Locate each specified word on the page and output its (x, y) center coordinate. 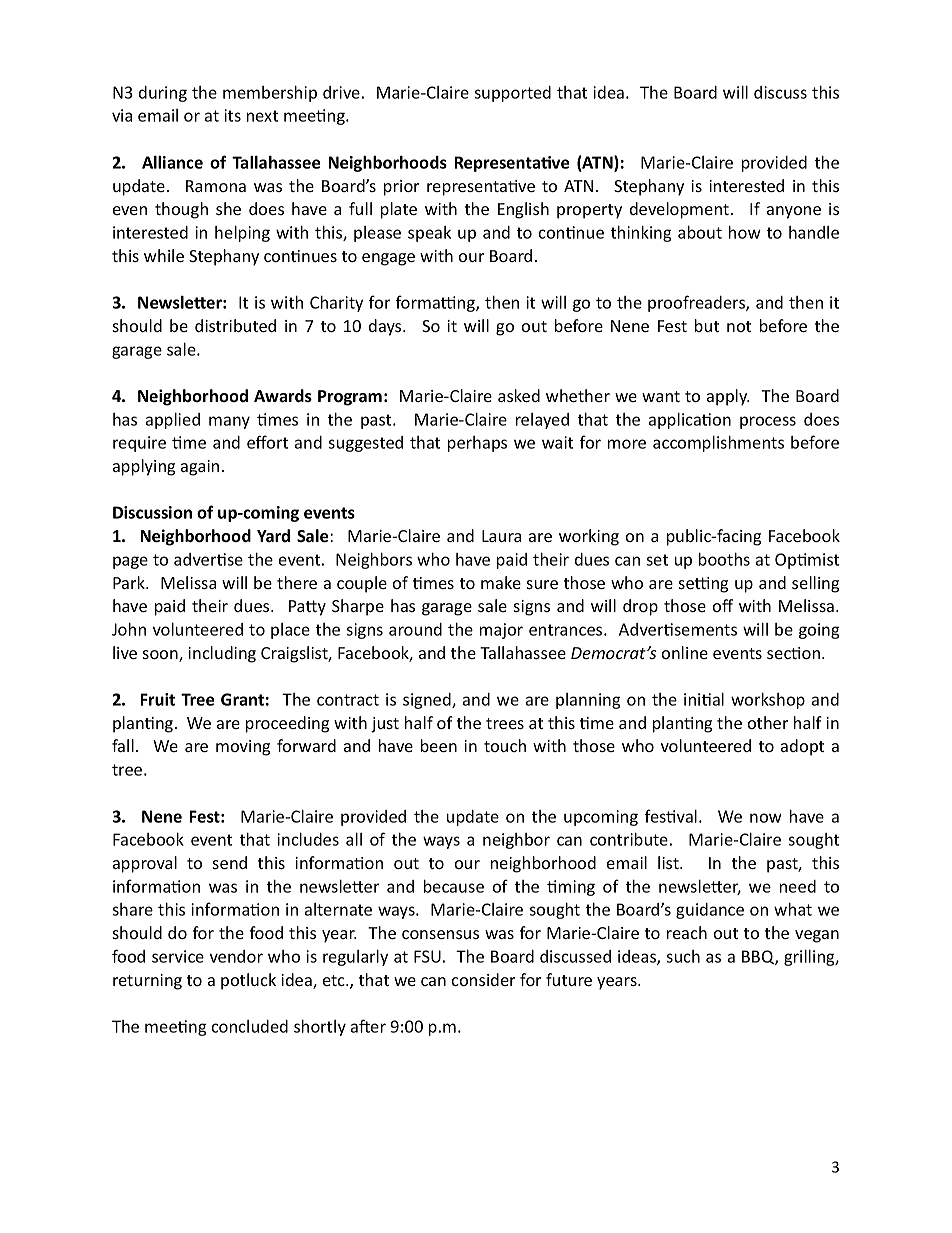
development (679, 210)
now (766, 818)
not (739, 326)
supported (512, 94)
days (386, 327)
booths (724, 559)
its (232, 115)
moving (243, 748)
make (501, 582)
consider (483, 979)
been (439, 745)
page (130, 562)
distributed (235, 325)
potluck (248, 981)
